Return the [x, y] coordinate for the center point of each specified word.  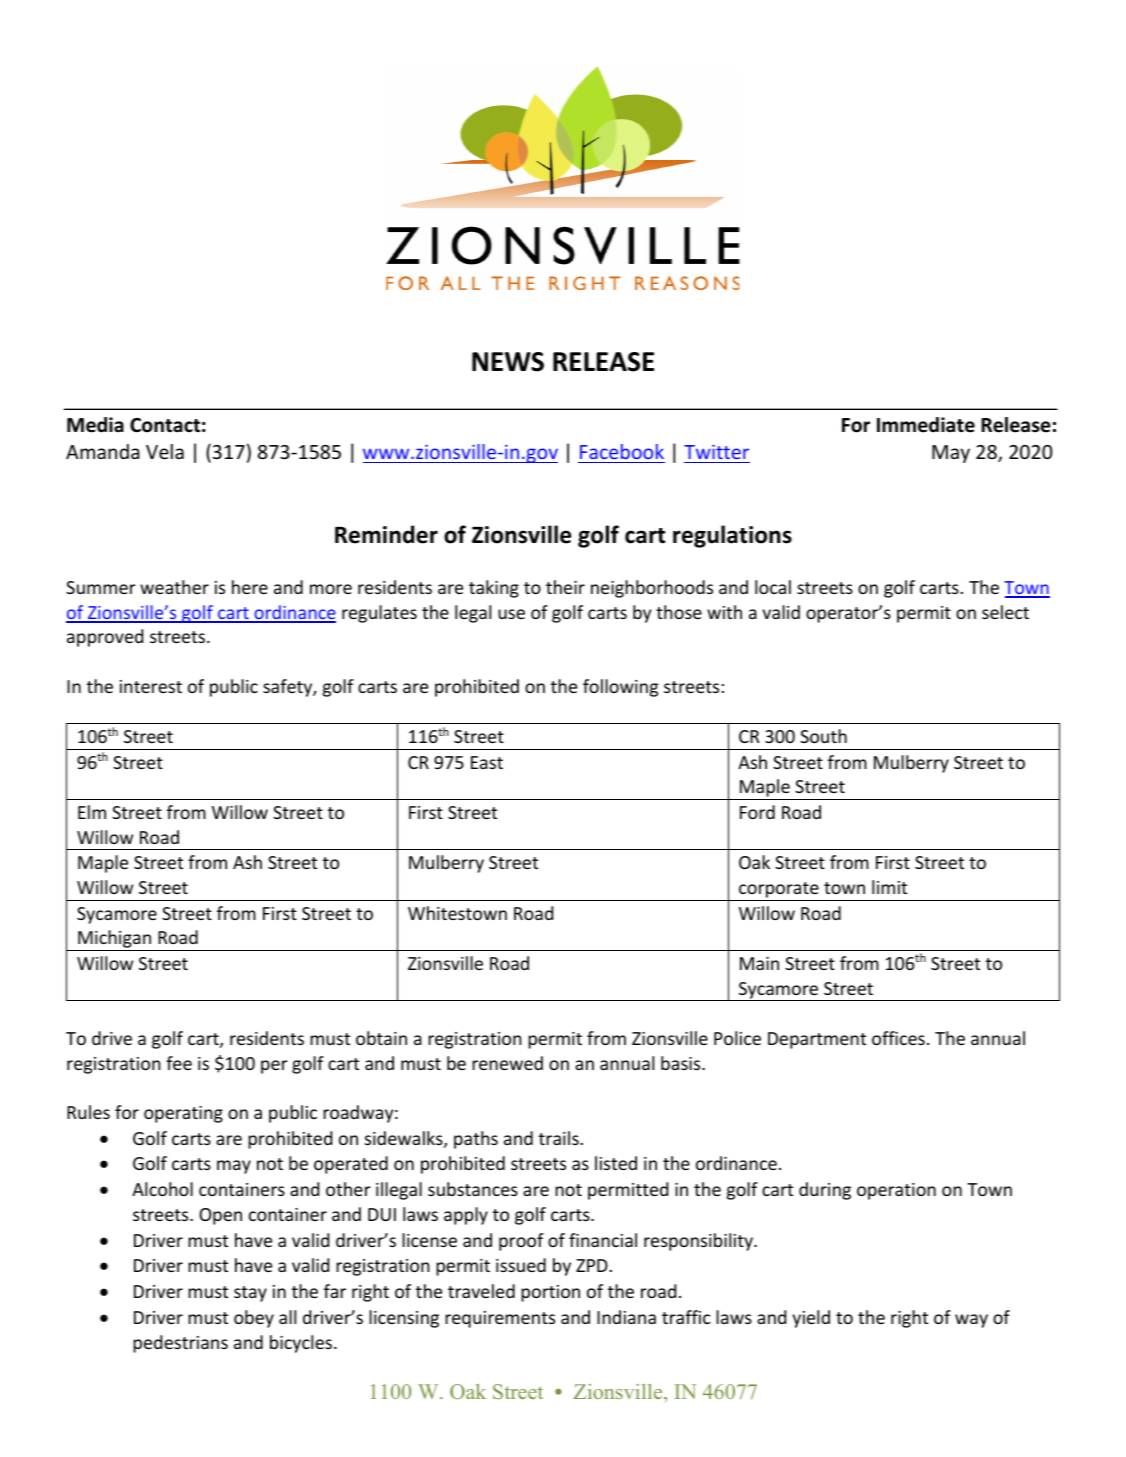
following [620, 688]
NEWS [508, 362]
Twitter [716, 452]
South [823, 736]
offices [898, 1038]
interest [151, 686]
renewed [507, 1063]
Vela [165, 451]
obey [254, 1319]
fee [179, 1063]
